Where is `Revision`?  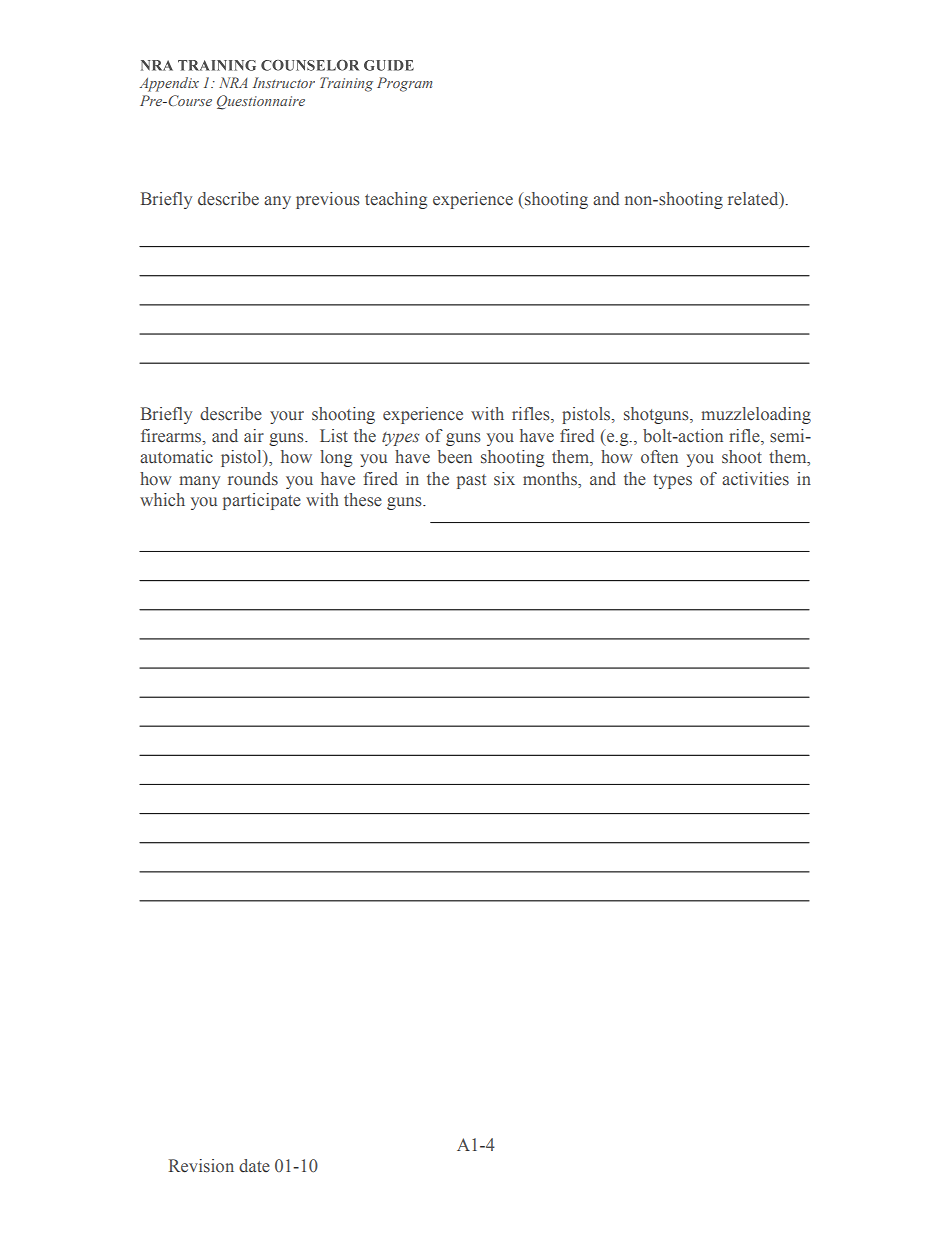 Revision is located at coordinates (201, 1166).
